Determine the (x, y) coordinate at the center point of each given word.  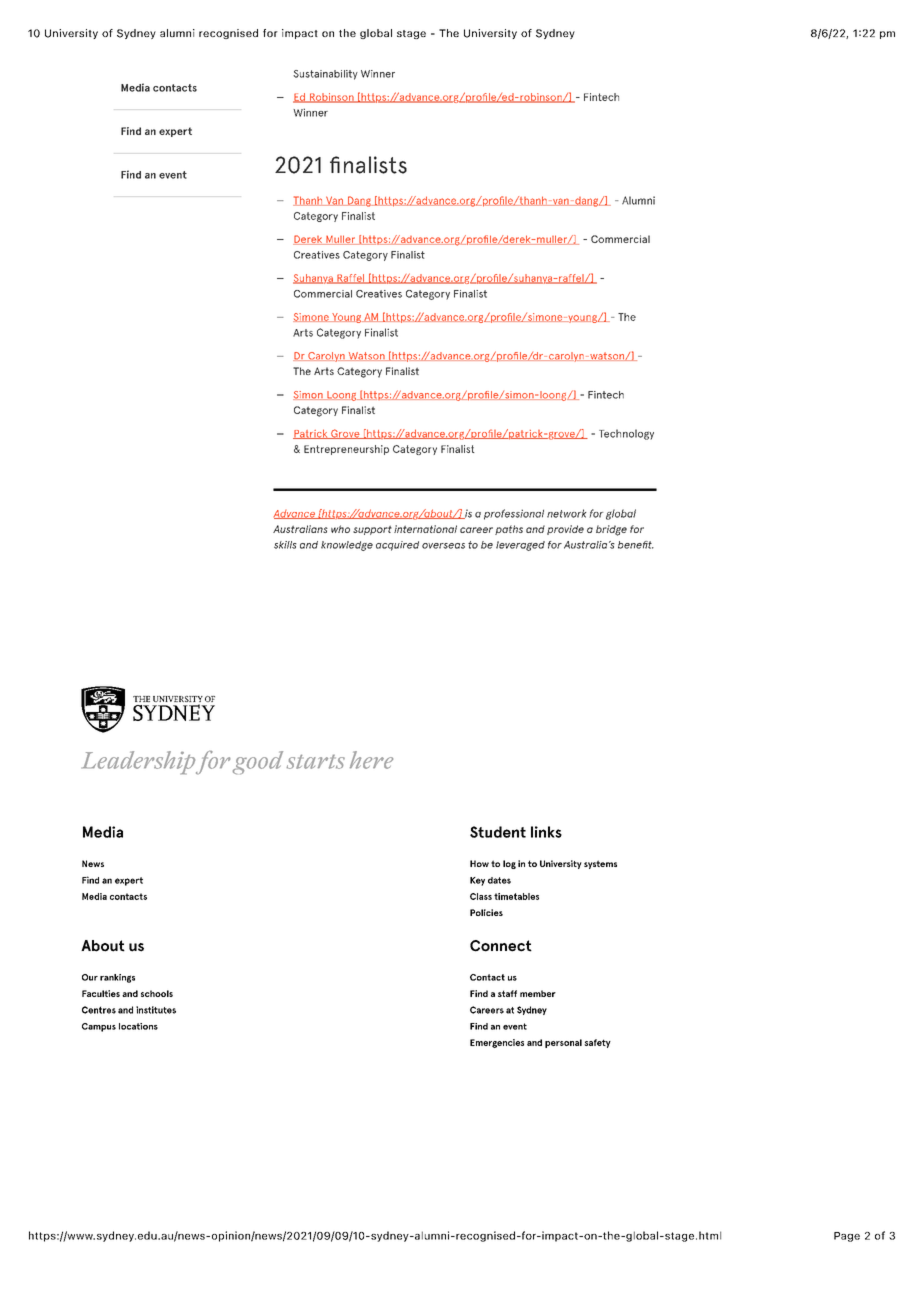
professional (514, 514)
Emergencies (497, 1043)
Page (847, 1237)
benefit (636, 545)
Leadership (138, 763)
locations (138, 1026)
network (567, 513)
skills (285, 545)
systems (600, 864)
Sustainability (325, 75)
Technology (626, 434)
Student (498, 832)
